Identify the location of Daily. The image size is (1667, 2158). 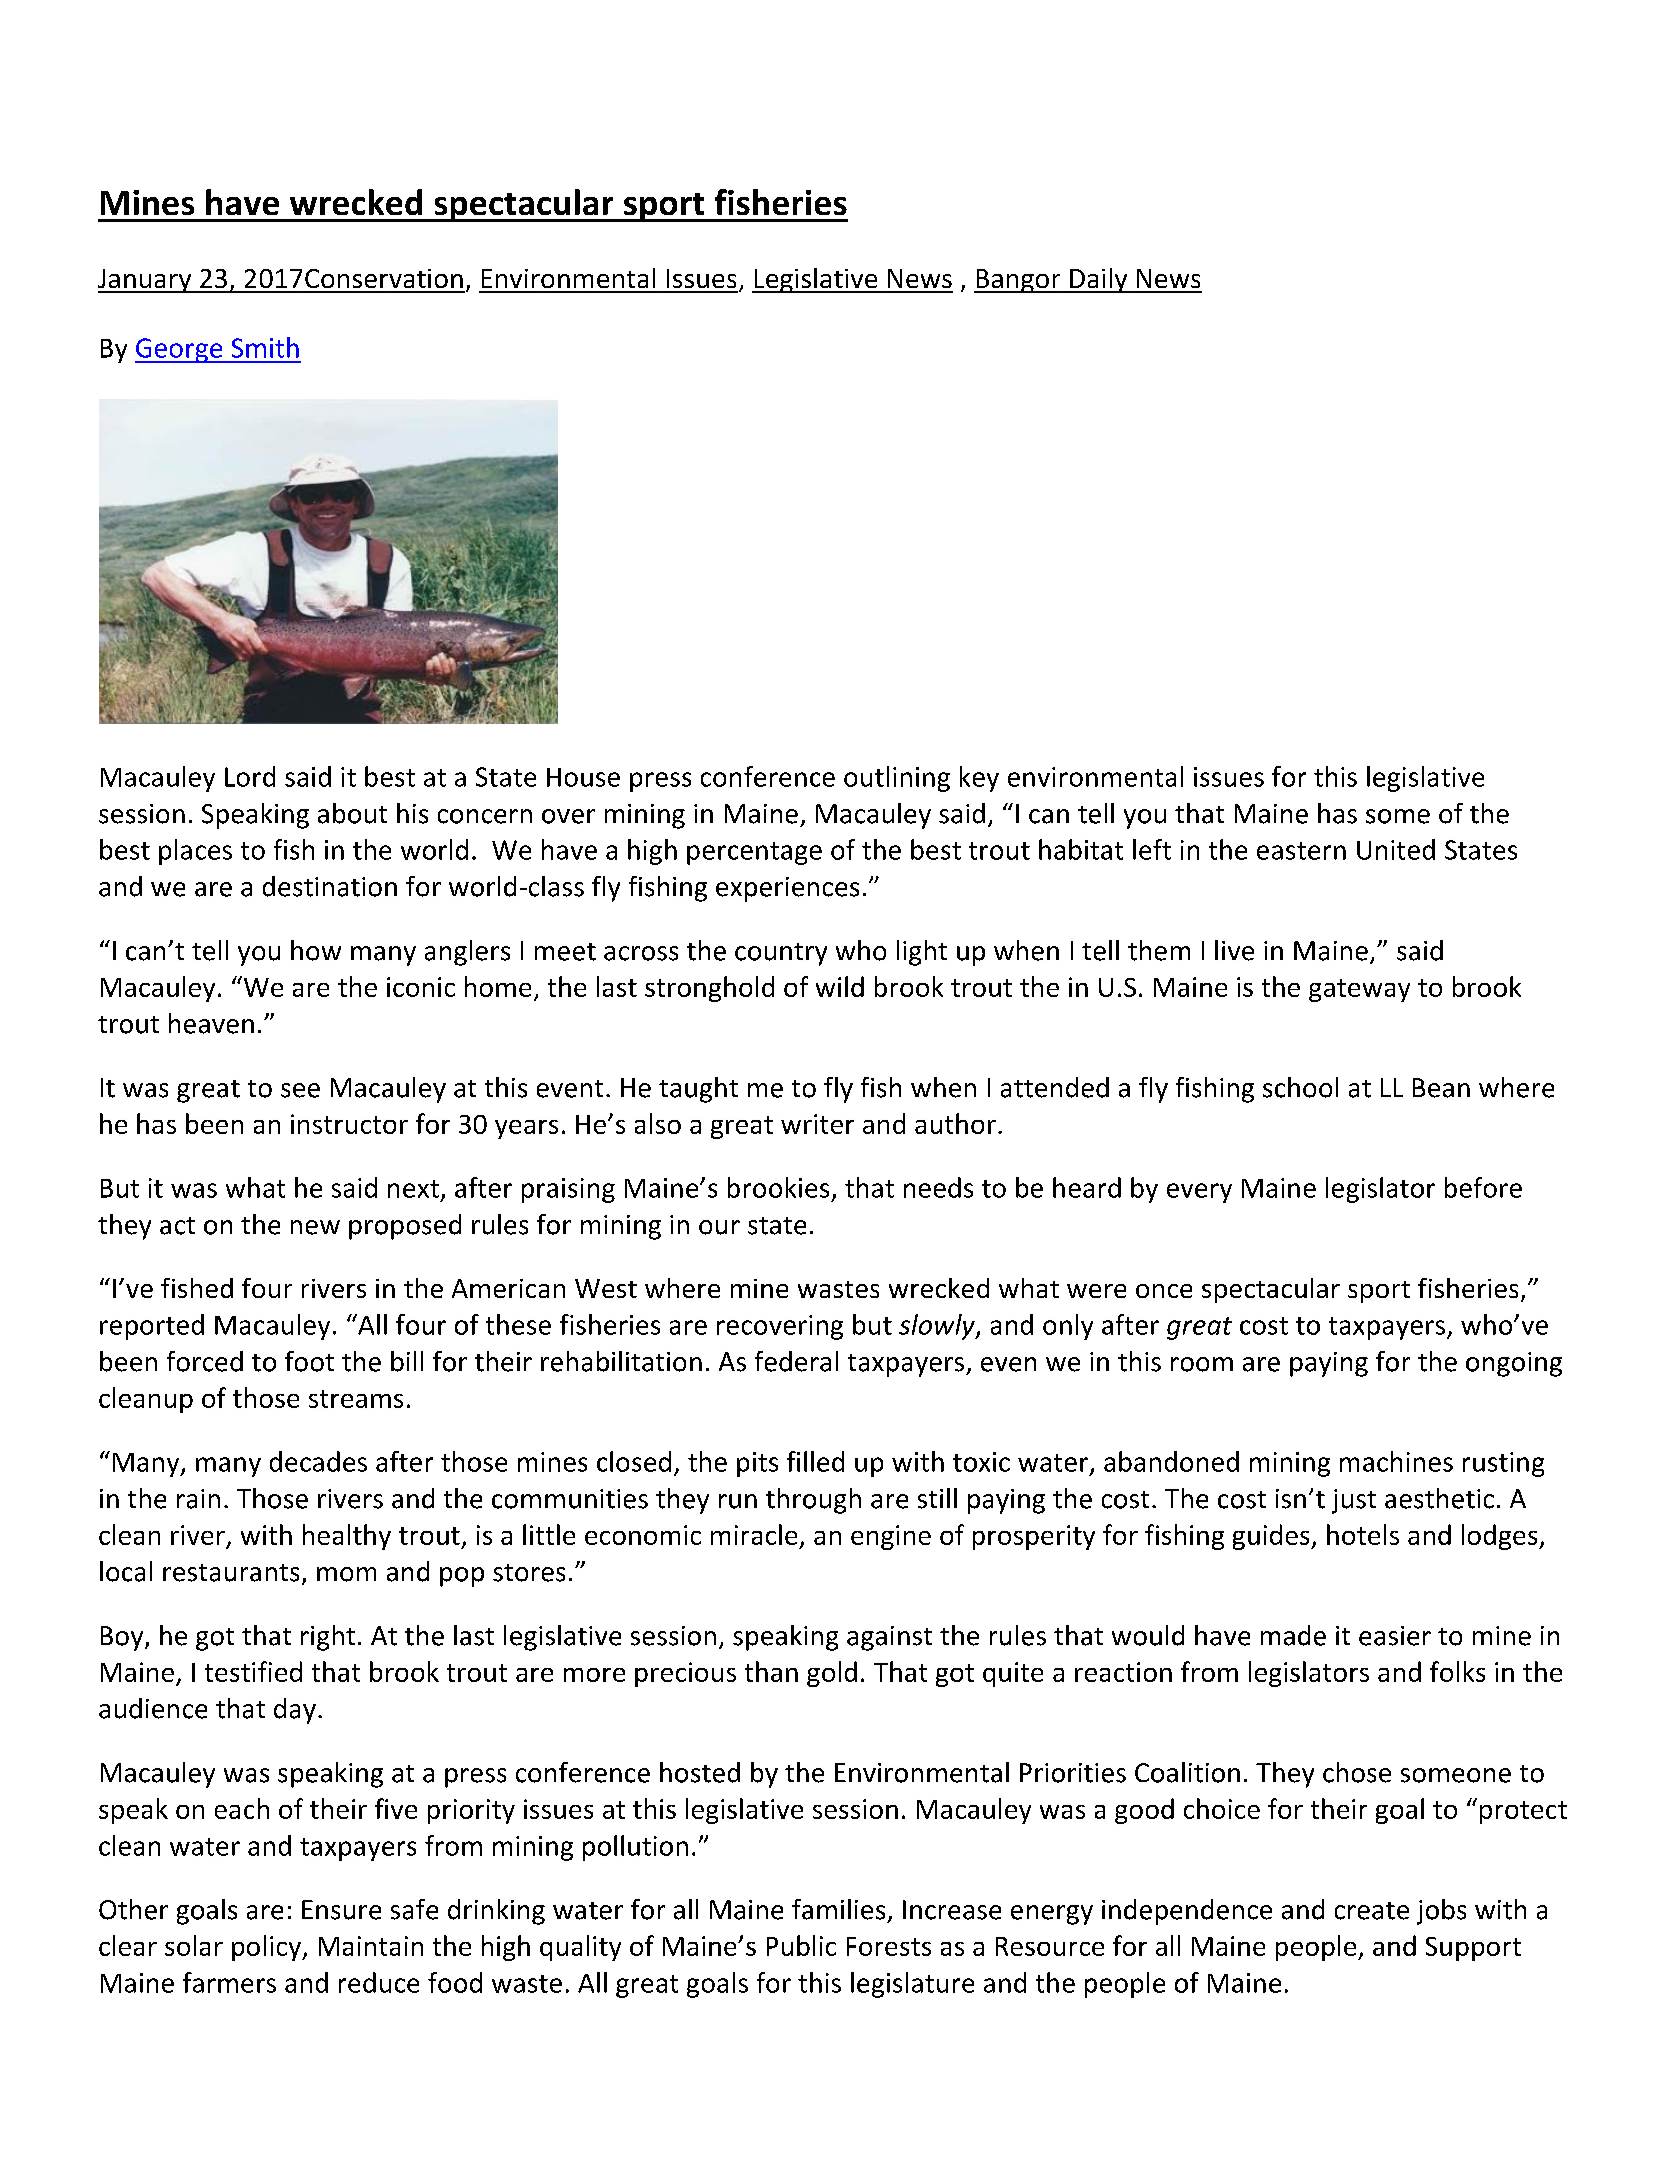
(1099, 280).
